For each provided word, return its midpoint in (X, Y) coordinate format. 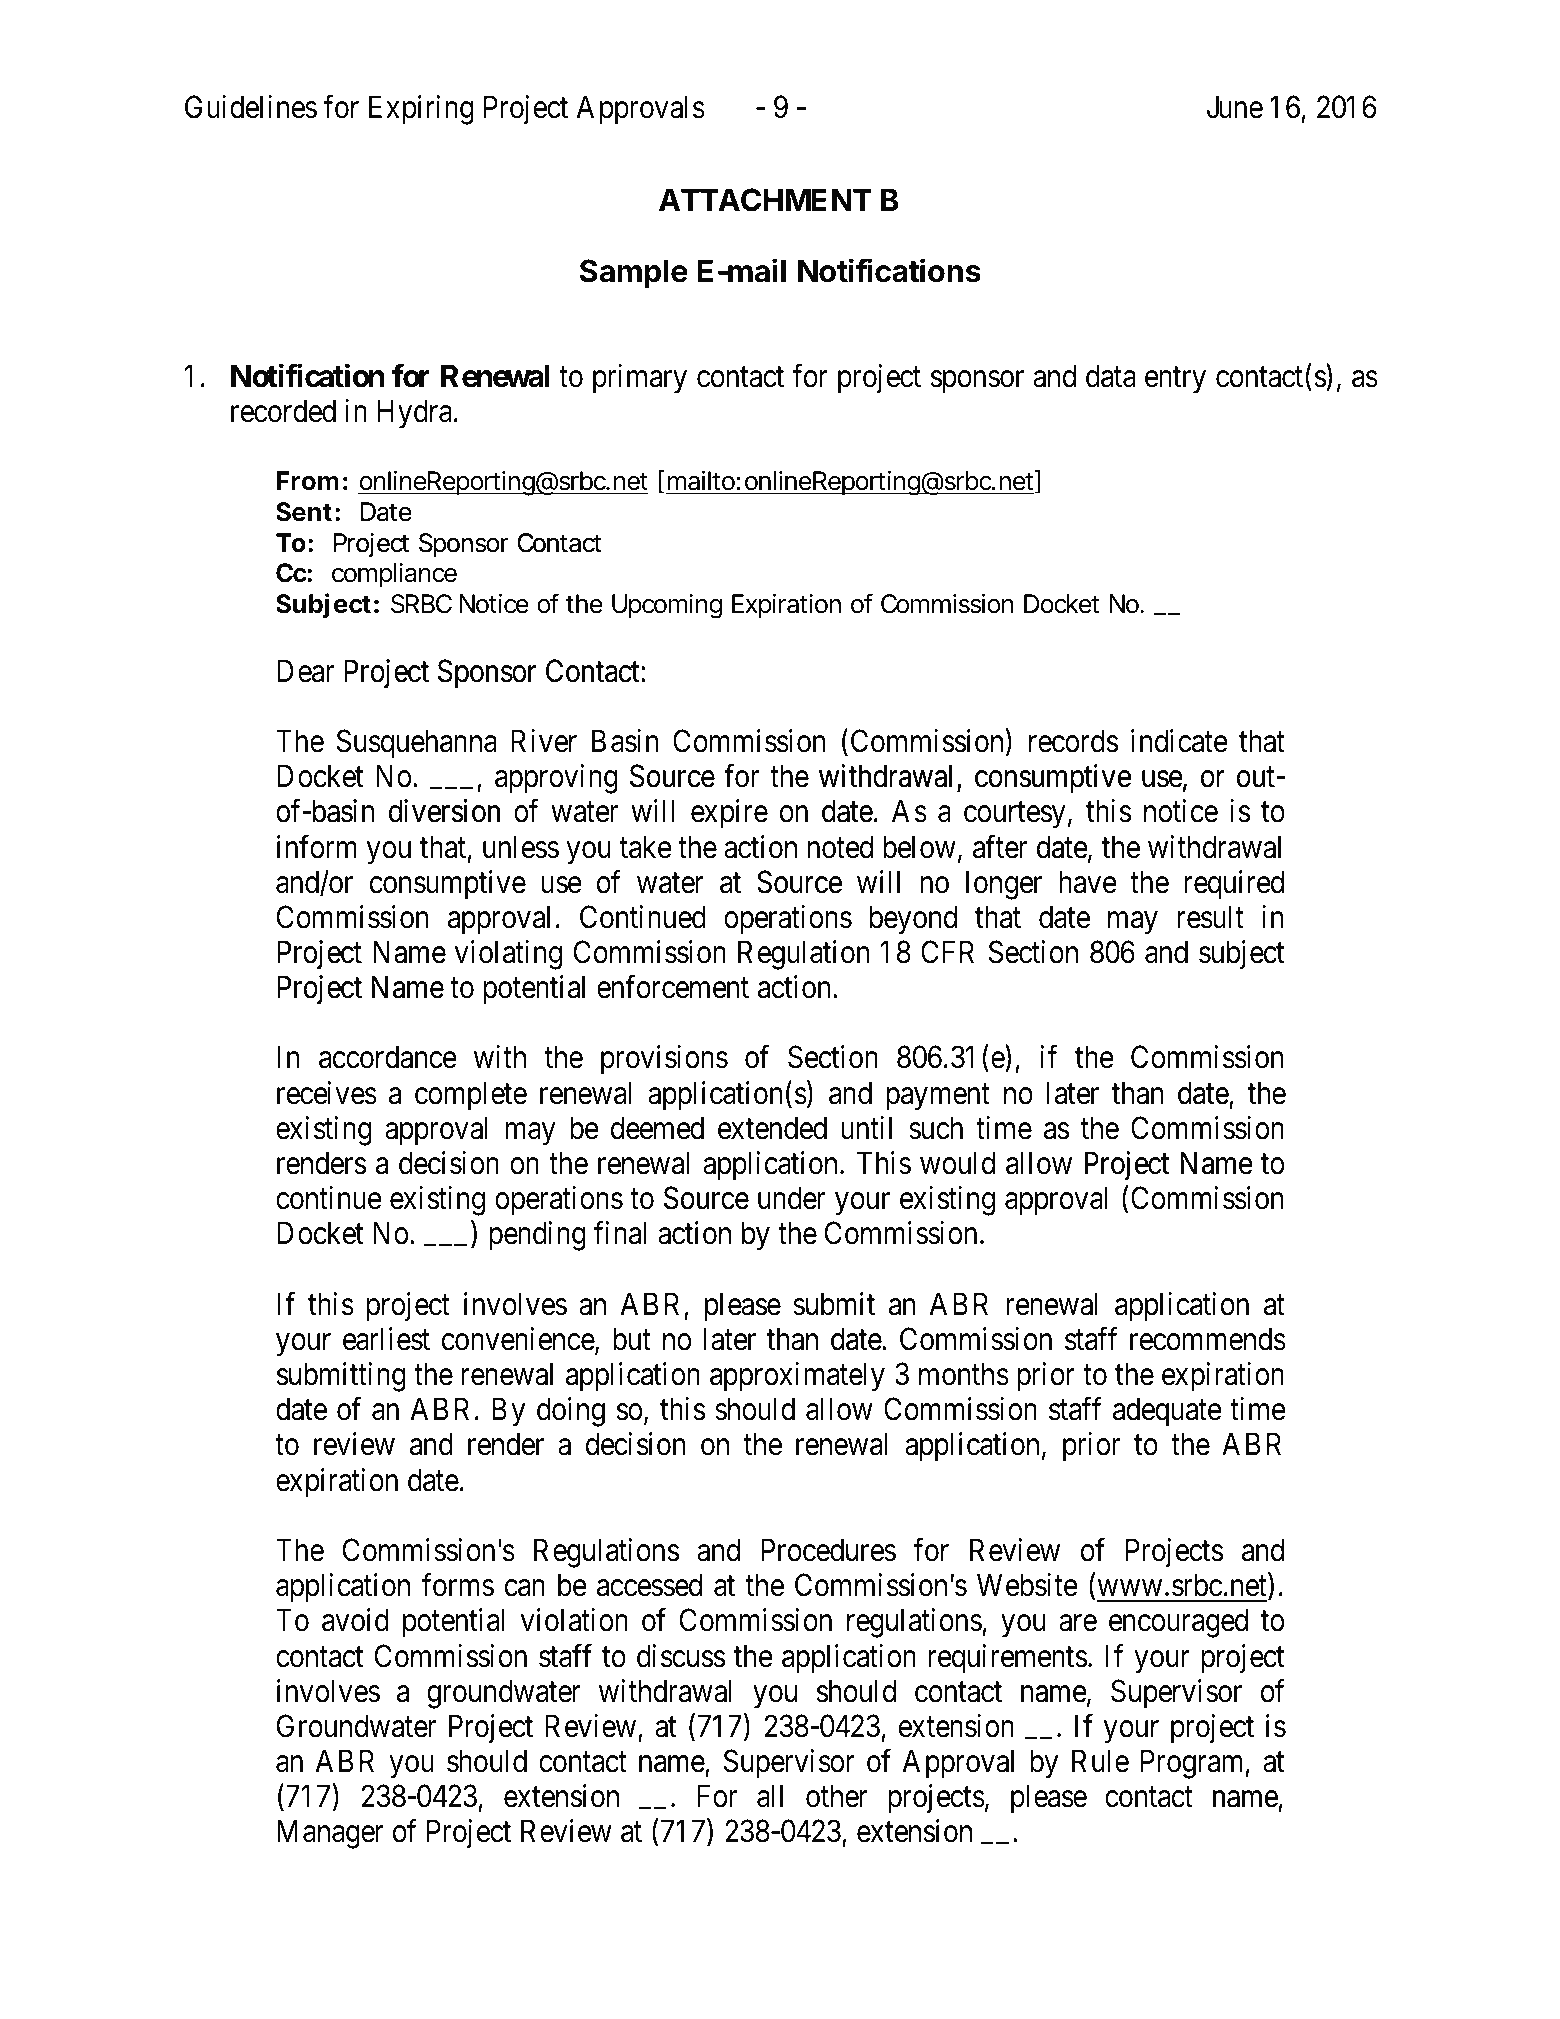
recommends (1208, 1339)
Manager (330, 1834)
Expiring (421, 110)
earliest (386, 1339)
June (1235, 107)
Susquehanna (417, 744)
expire (729, 814)
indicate (1179, 741)
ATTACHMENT (765, 200)
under (791, 1198)
